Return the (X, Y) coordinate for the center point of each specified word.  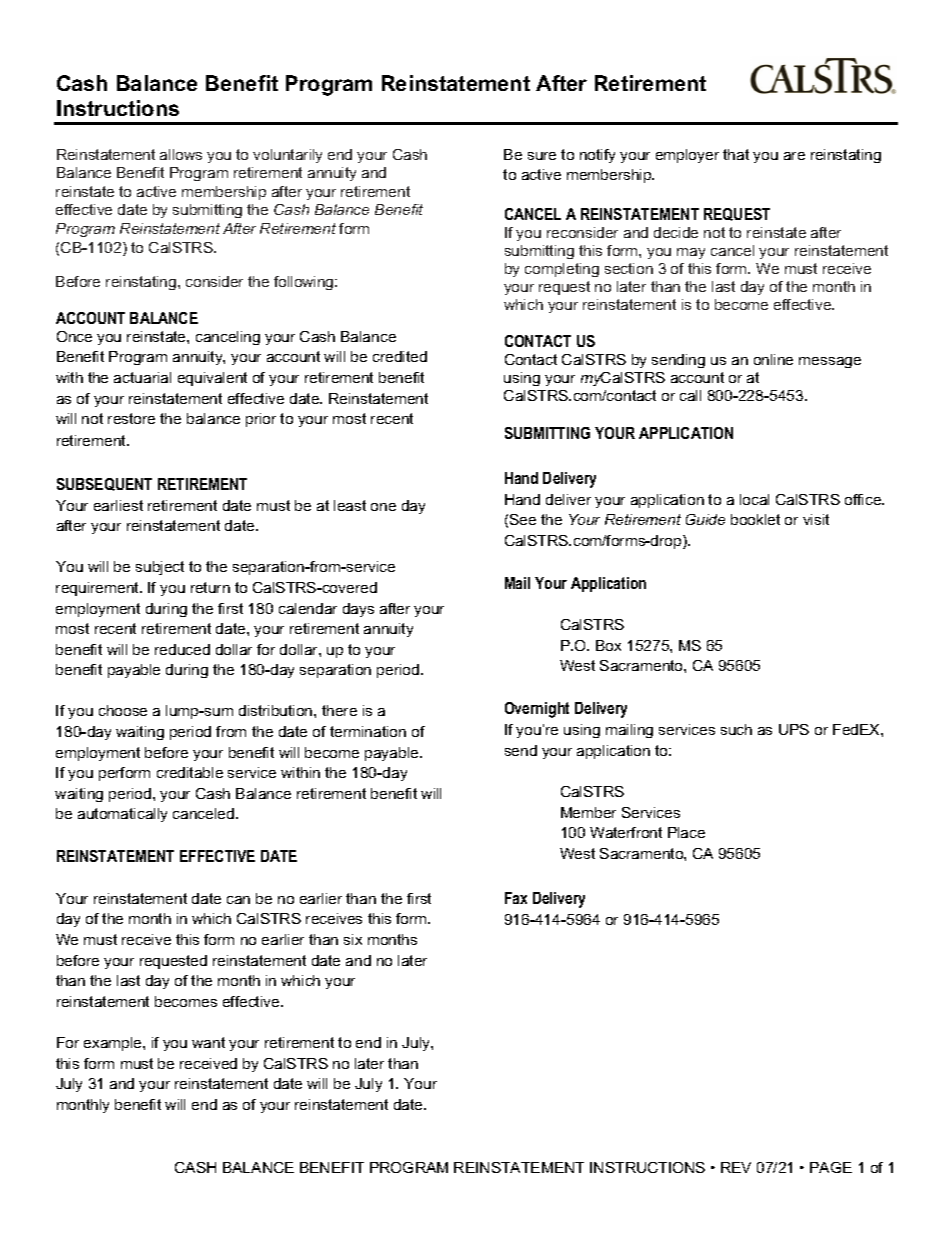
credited (400, 356)
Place (686, 832)
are (794, 156)
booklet (755, 519)
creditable (190, 772)
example (114, 1044)
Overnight (537, 710)
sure (542, 156)
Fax (516, 898)
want (208, 1042)
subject (160, 568)
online (773, 359)
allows (181, 154)
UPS (794, 729)
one (383, 507)
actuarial (142, 377)
